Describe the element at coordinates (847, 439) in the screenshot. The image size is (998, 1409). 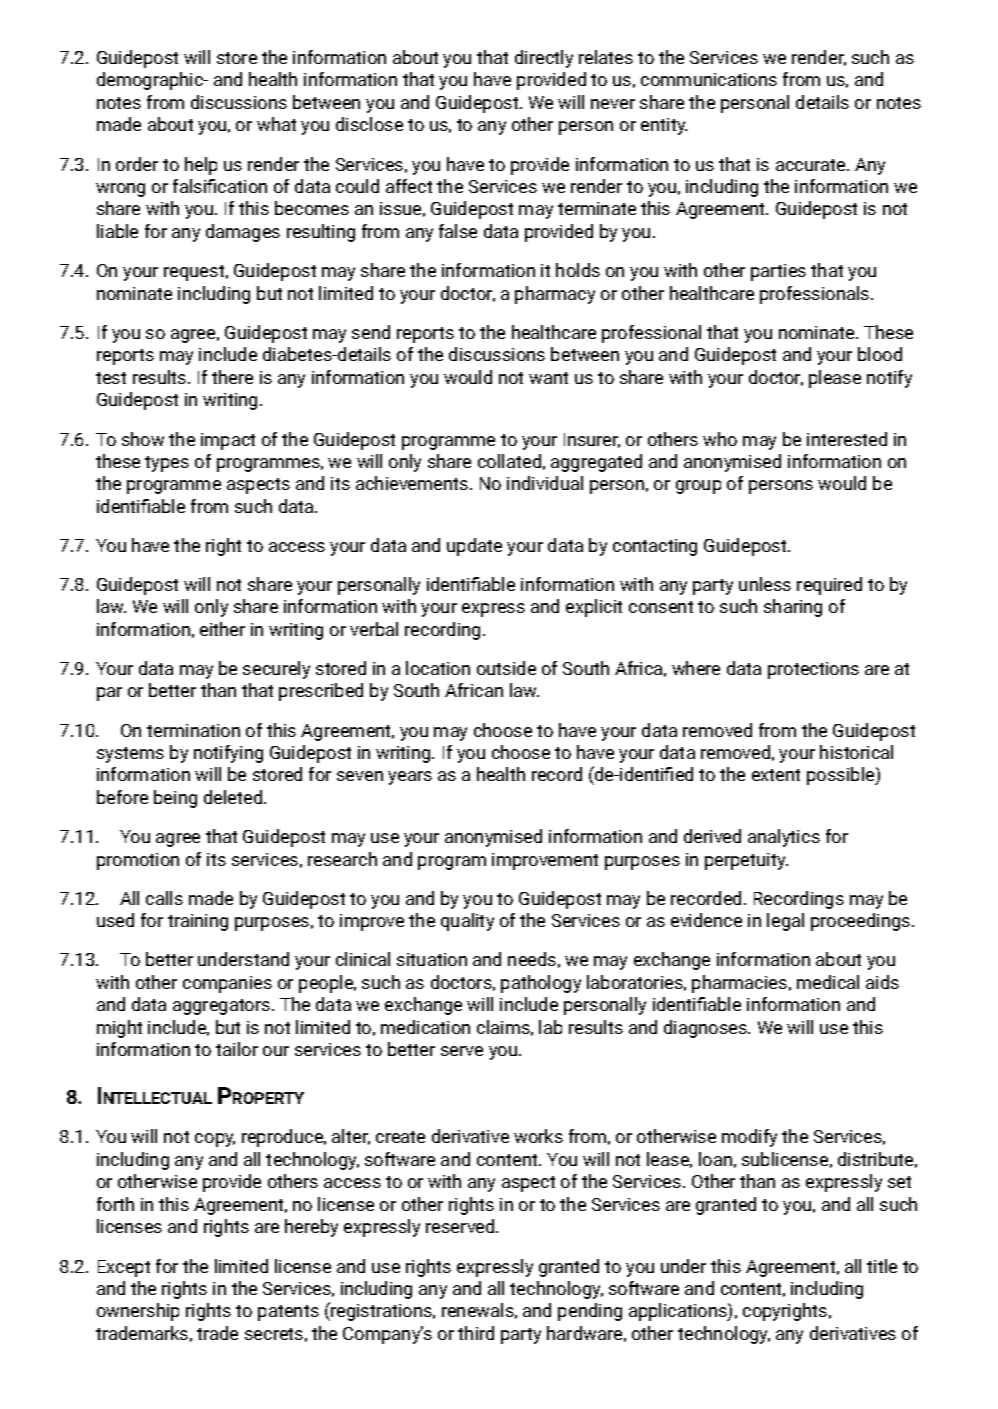
I see `interested` at that location.
